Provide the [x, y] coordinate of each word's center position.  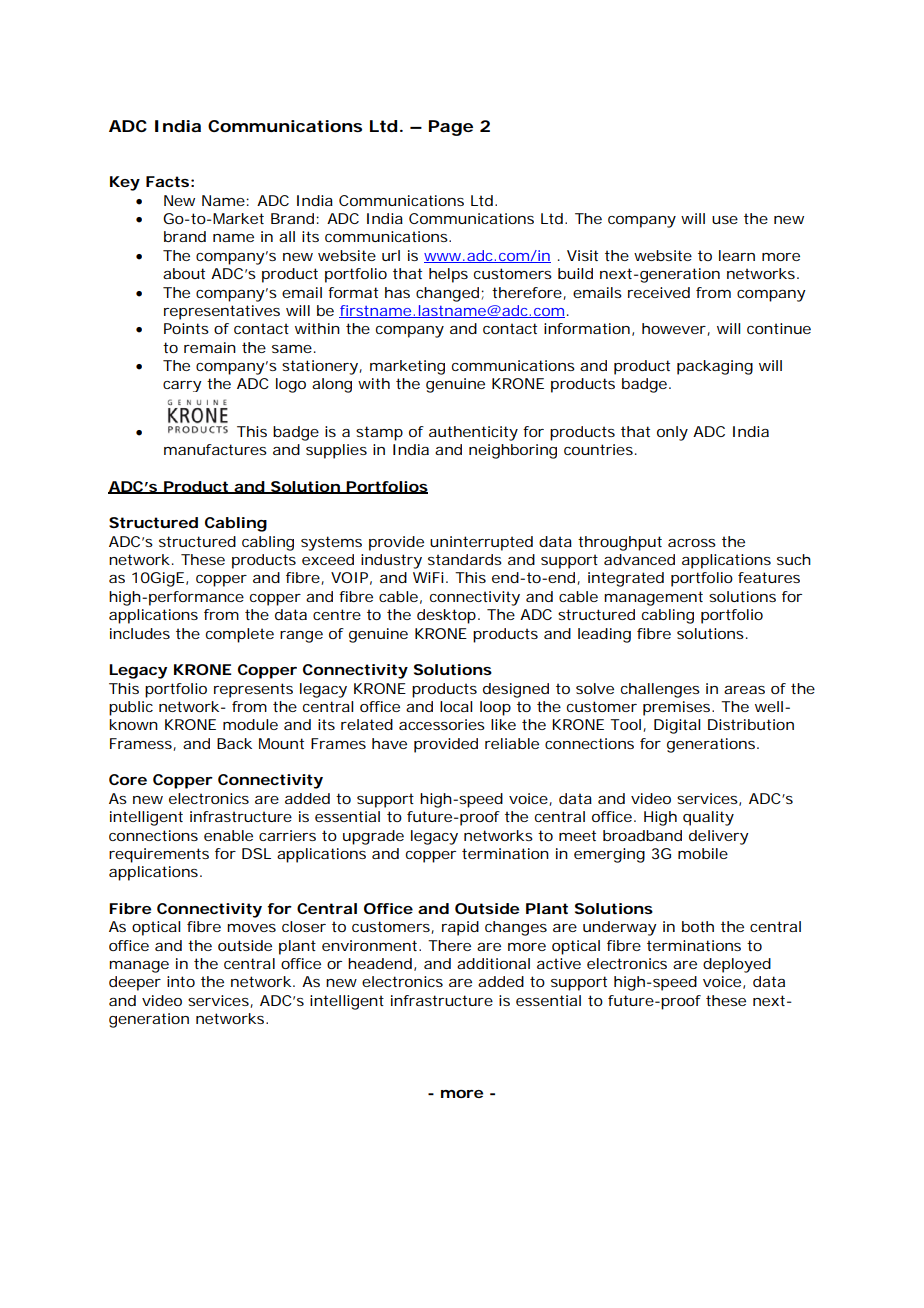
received [659, 292]
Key [125, 183]
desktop [448, 616]
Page [451, 128]
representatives [222, 312]
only [672, 433]
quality [708, 818]
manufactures [215, 449]
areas [744, 690]
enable [228, 835]
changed [447, 294]
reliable [512, 743]
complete [240, 635]
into [181, 981]
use [725, 220]
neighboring [513, 451]
